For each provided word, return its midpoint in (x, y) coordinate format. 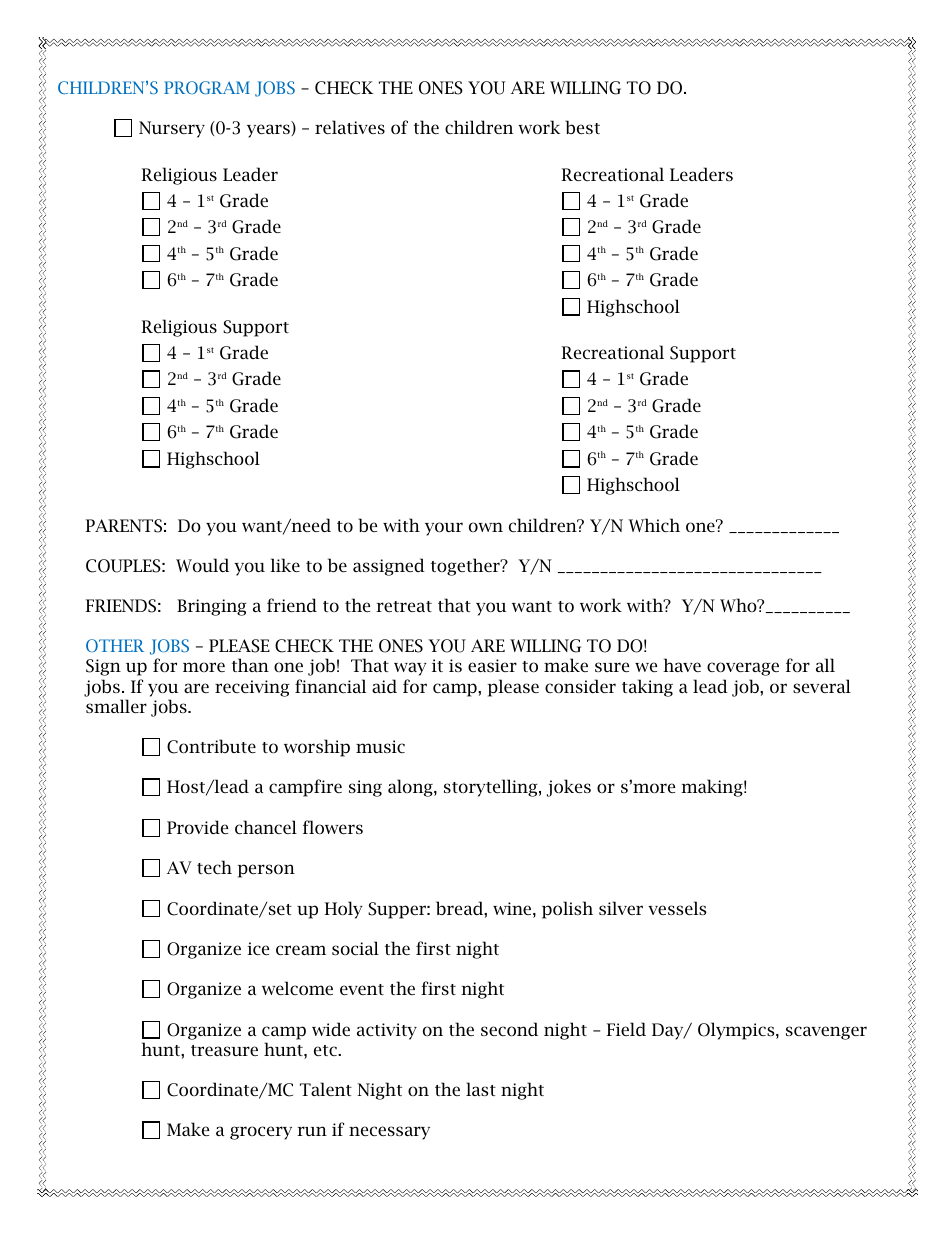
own (486, 527)
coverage (743, 669)
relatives (350, 127)
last (481, 1089)
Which (654, 525)
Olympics (737, 1031)
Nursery (172, 129)
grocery (261, 1133)
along (411, 788)
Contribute (211, 746)
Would (202, 565)
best (582, 127)
